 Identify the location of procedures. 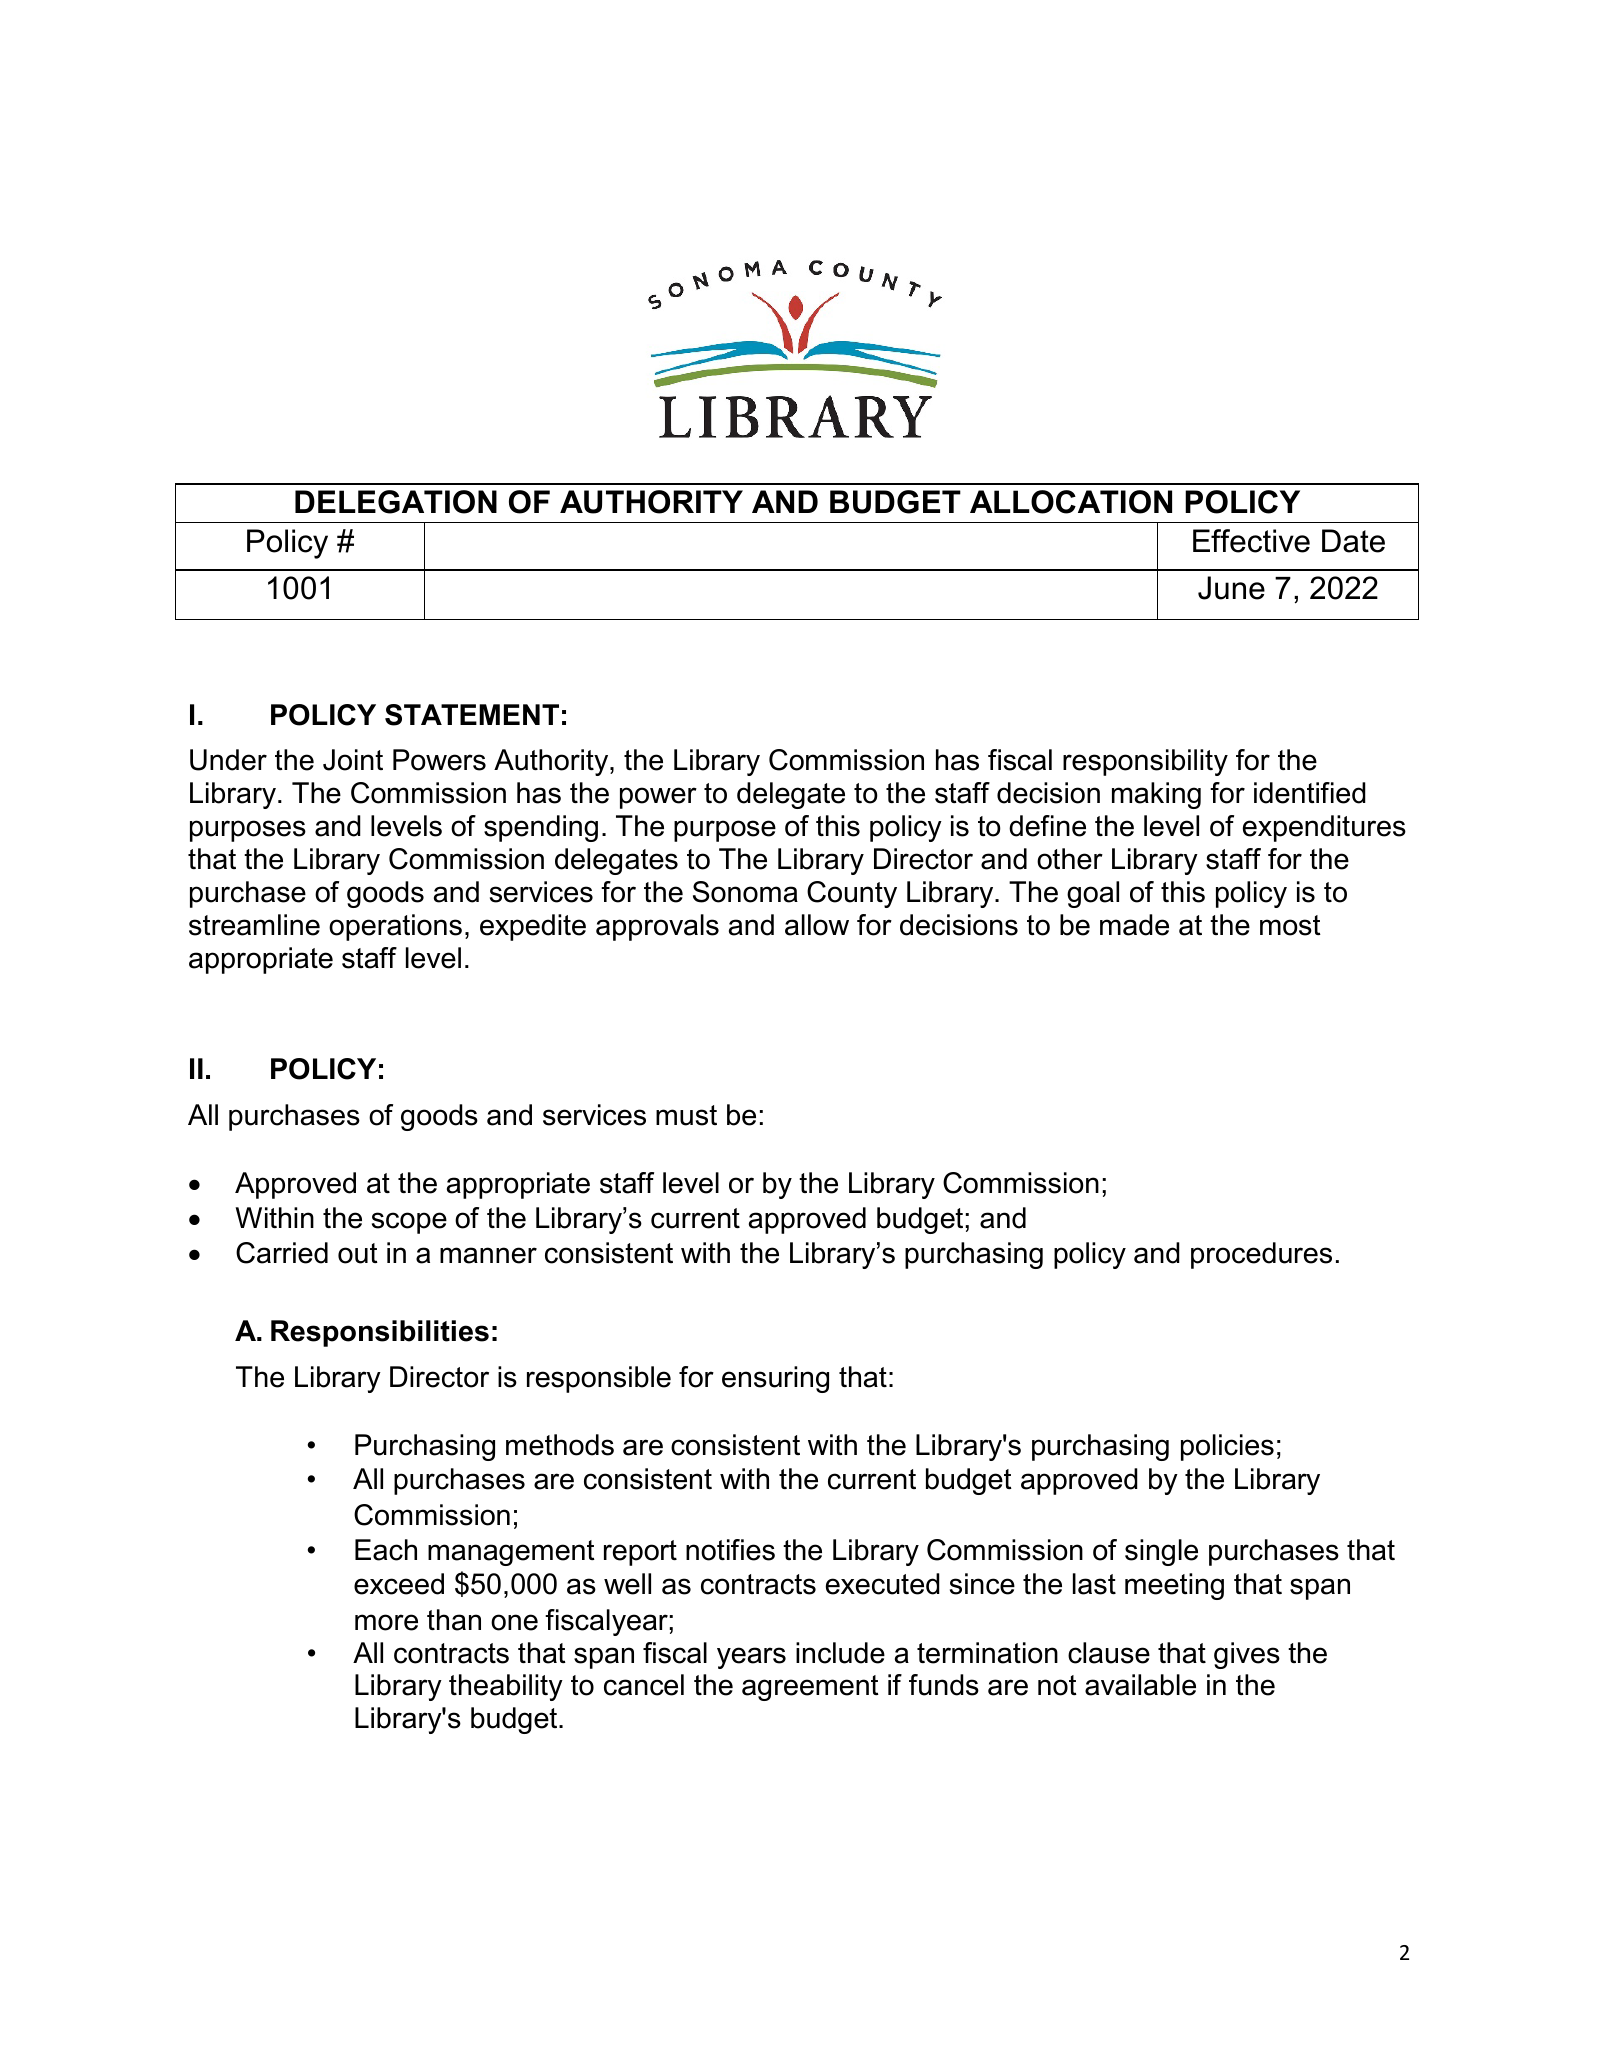
(1261, 1255).
